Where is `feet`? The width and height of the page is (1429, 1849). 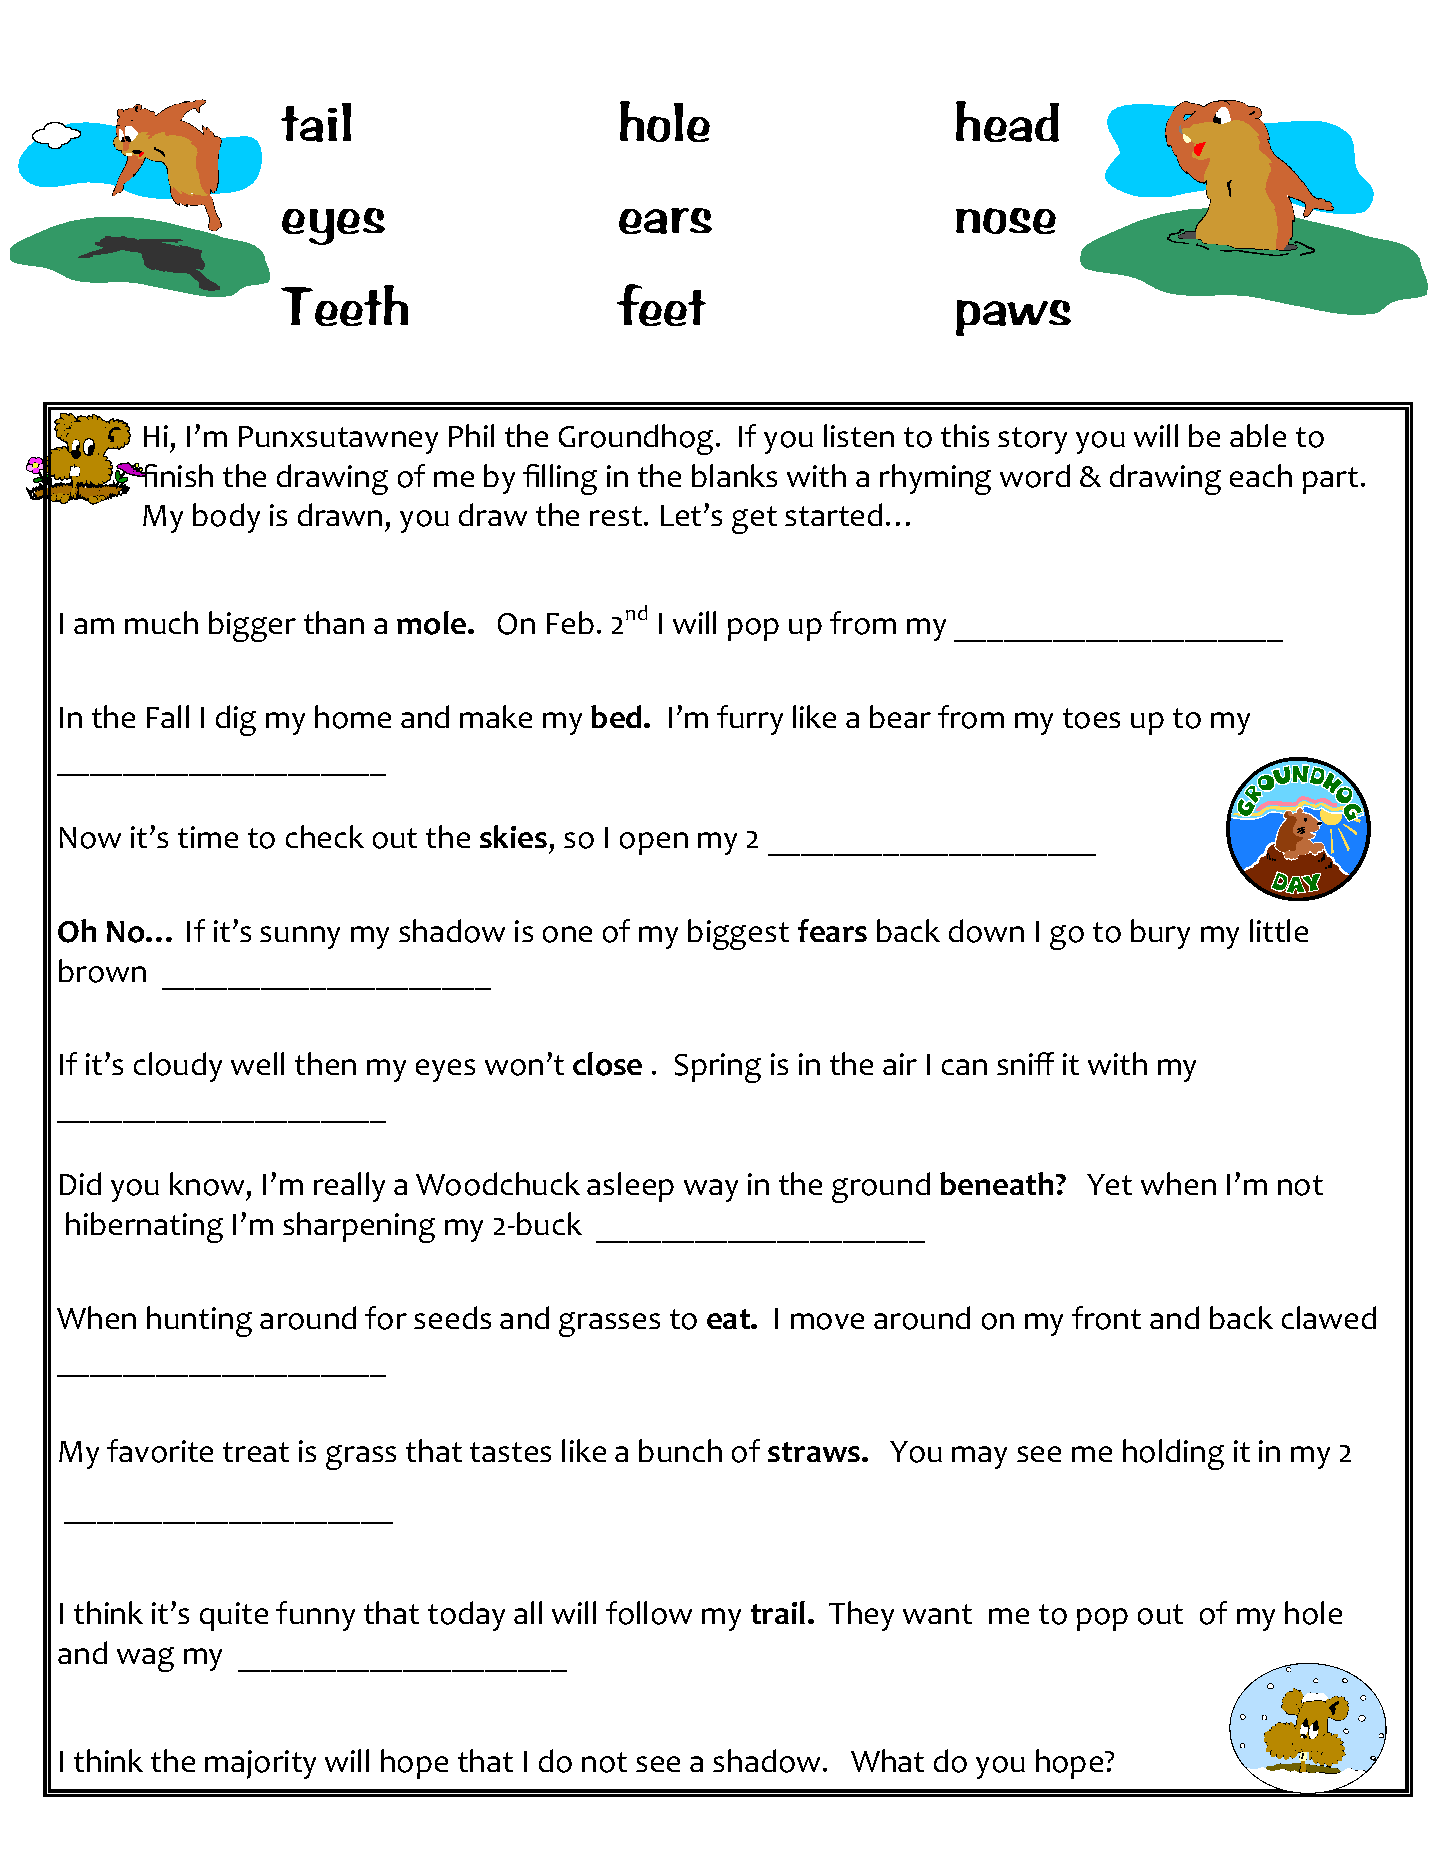
feet is located at coordinates (661, 305).
